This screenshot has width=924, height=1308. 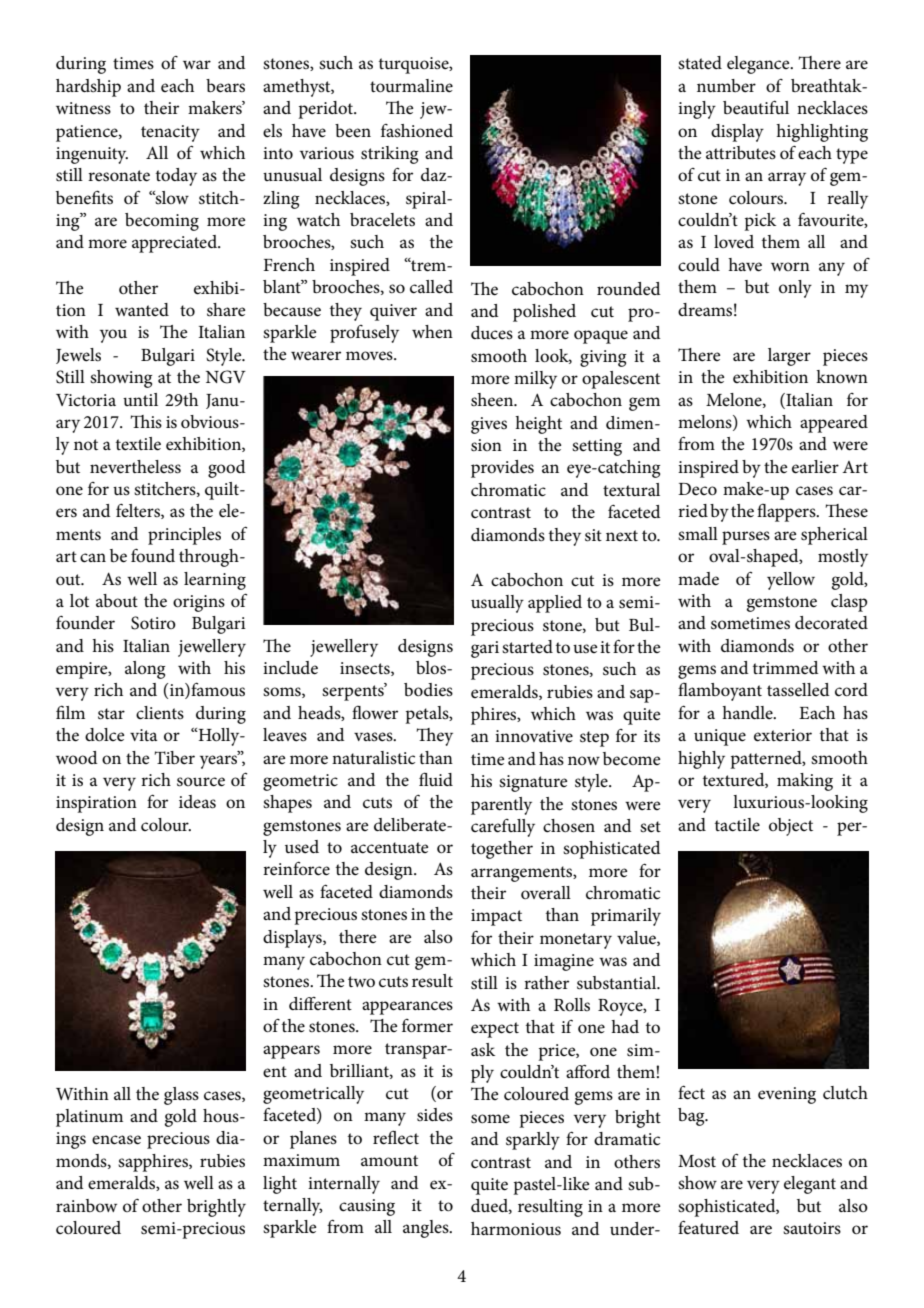 What do you see at coordinates (411, 85) in the screenshot?
I see `tourmaline` at bounding box center [411, 85].
